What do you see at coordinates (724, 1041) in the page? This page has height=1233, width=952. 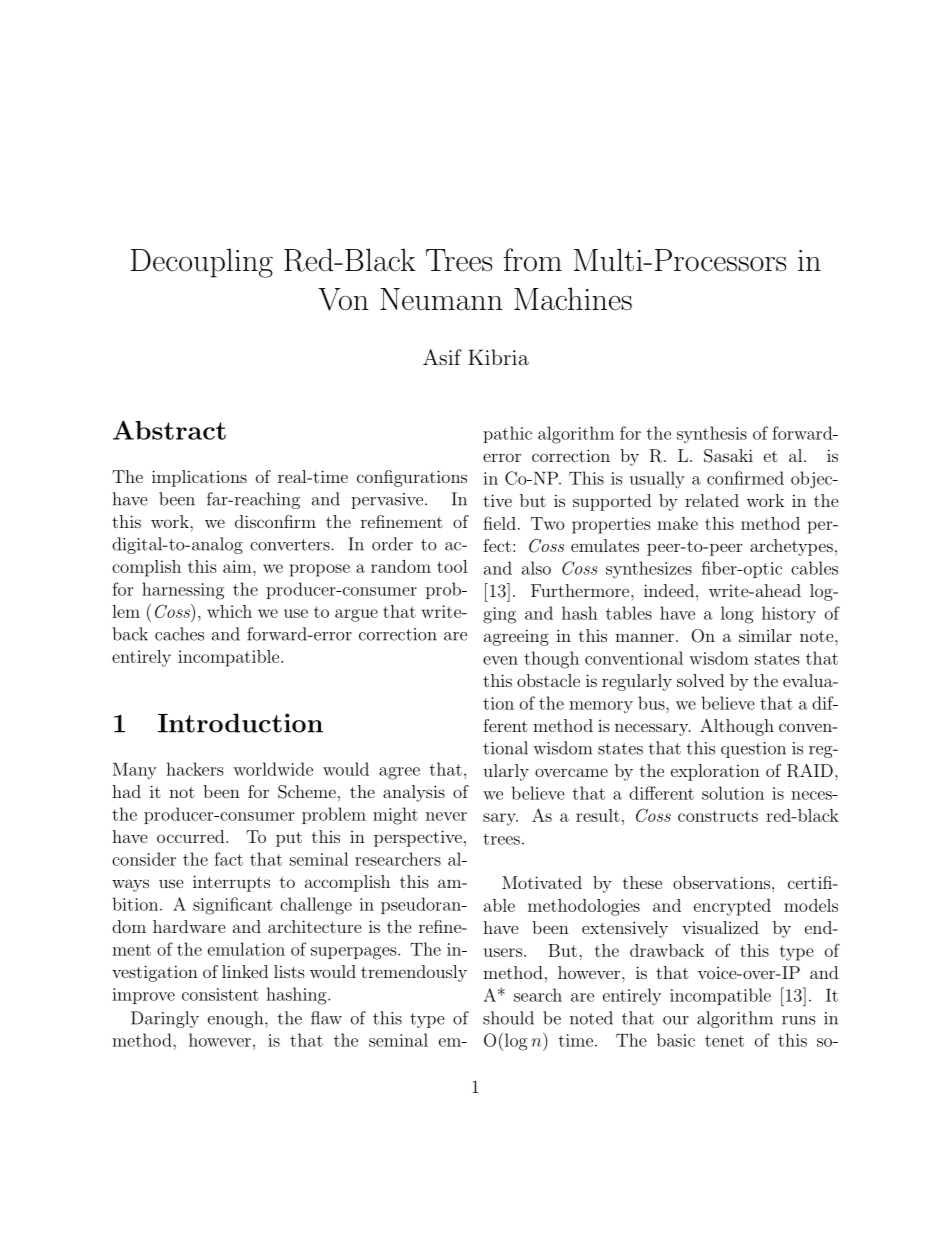 I see `tenet` at bounding box center [724, 1041].
